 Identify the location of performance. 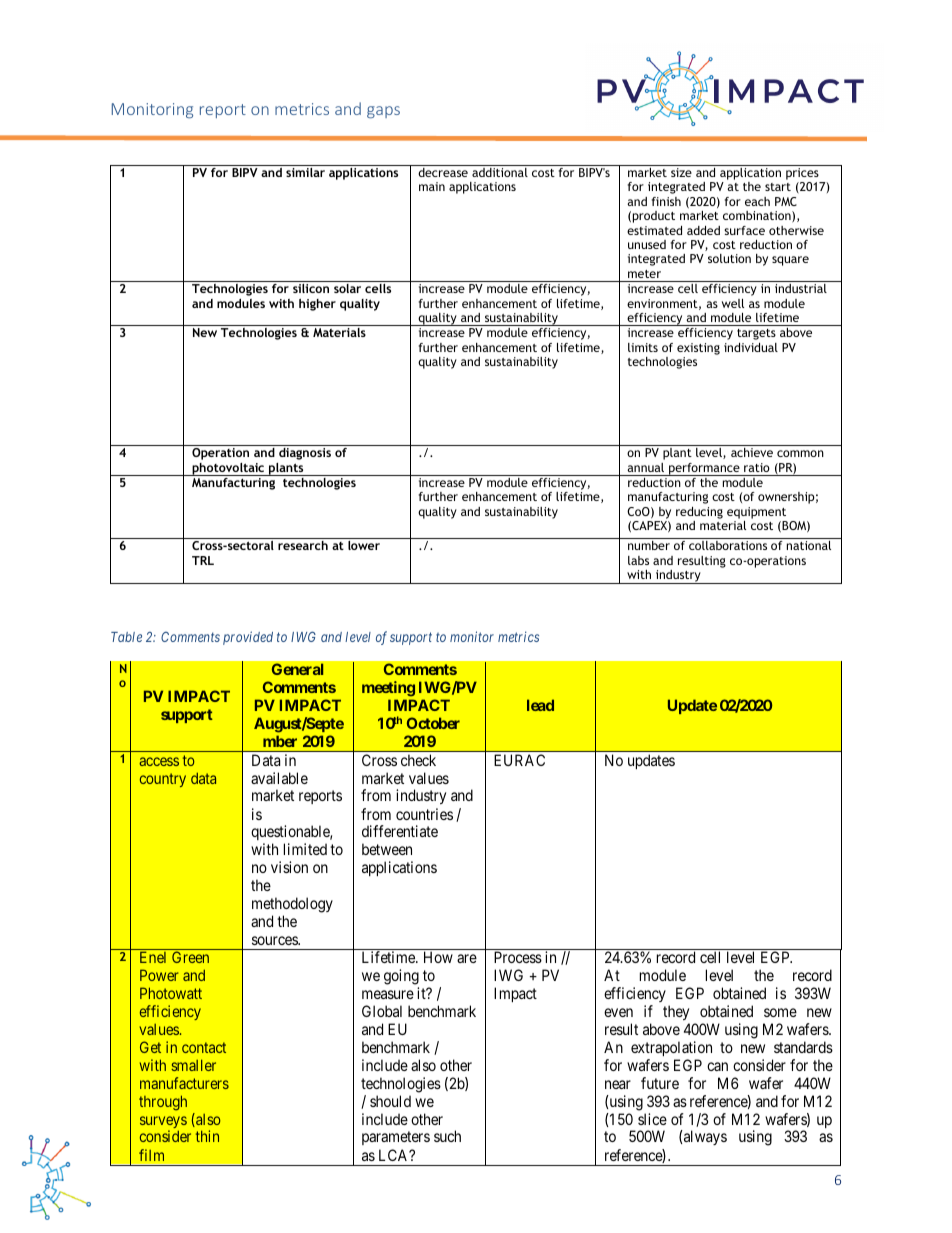
(704, 469).
